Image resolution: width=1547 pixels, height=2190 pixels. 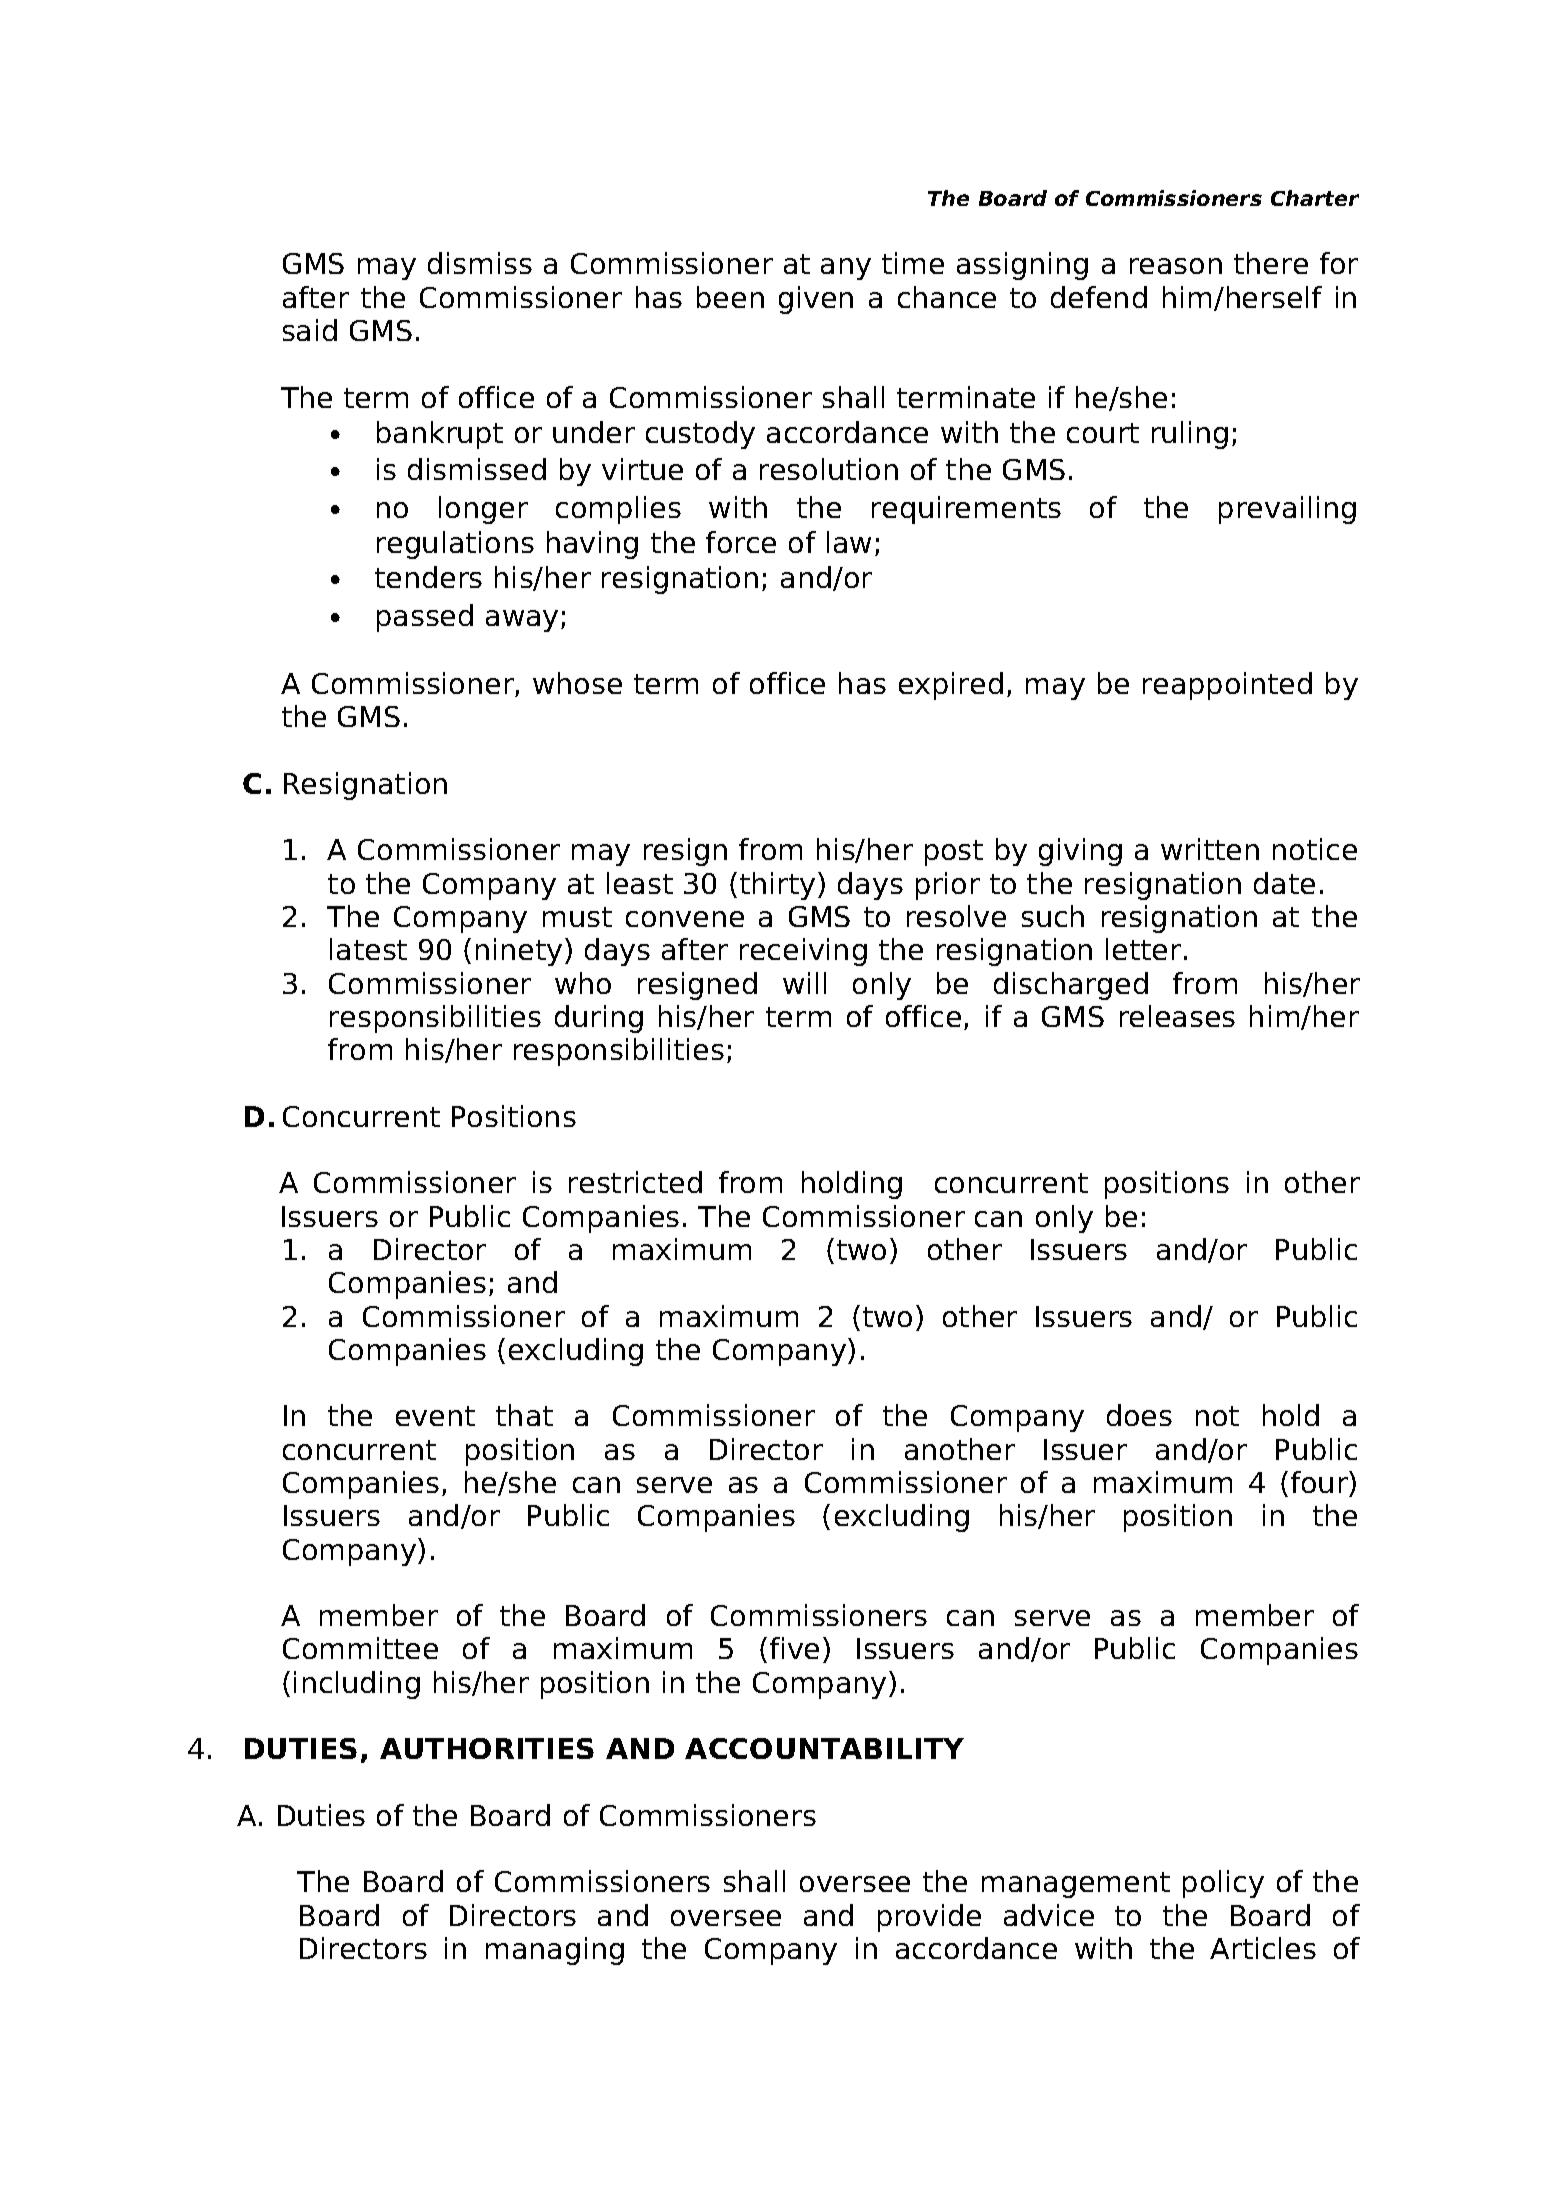 I want to click on said, so click(x=310, y=330).
